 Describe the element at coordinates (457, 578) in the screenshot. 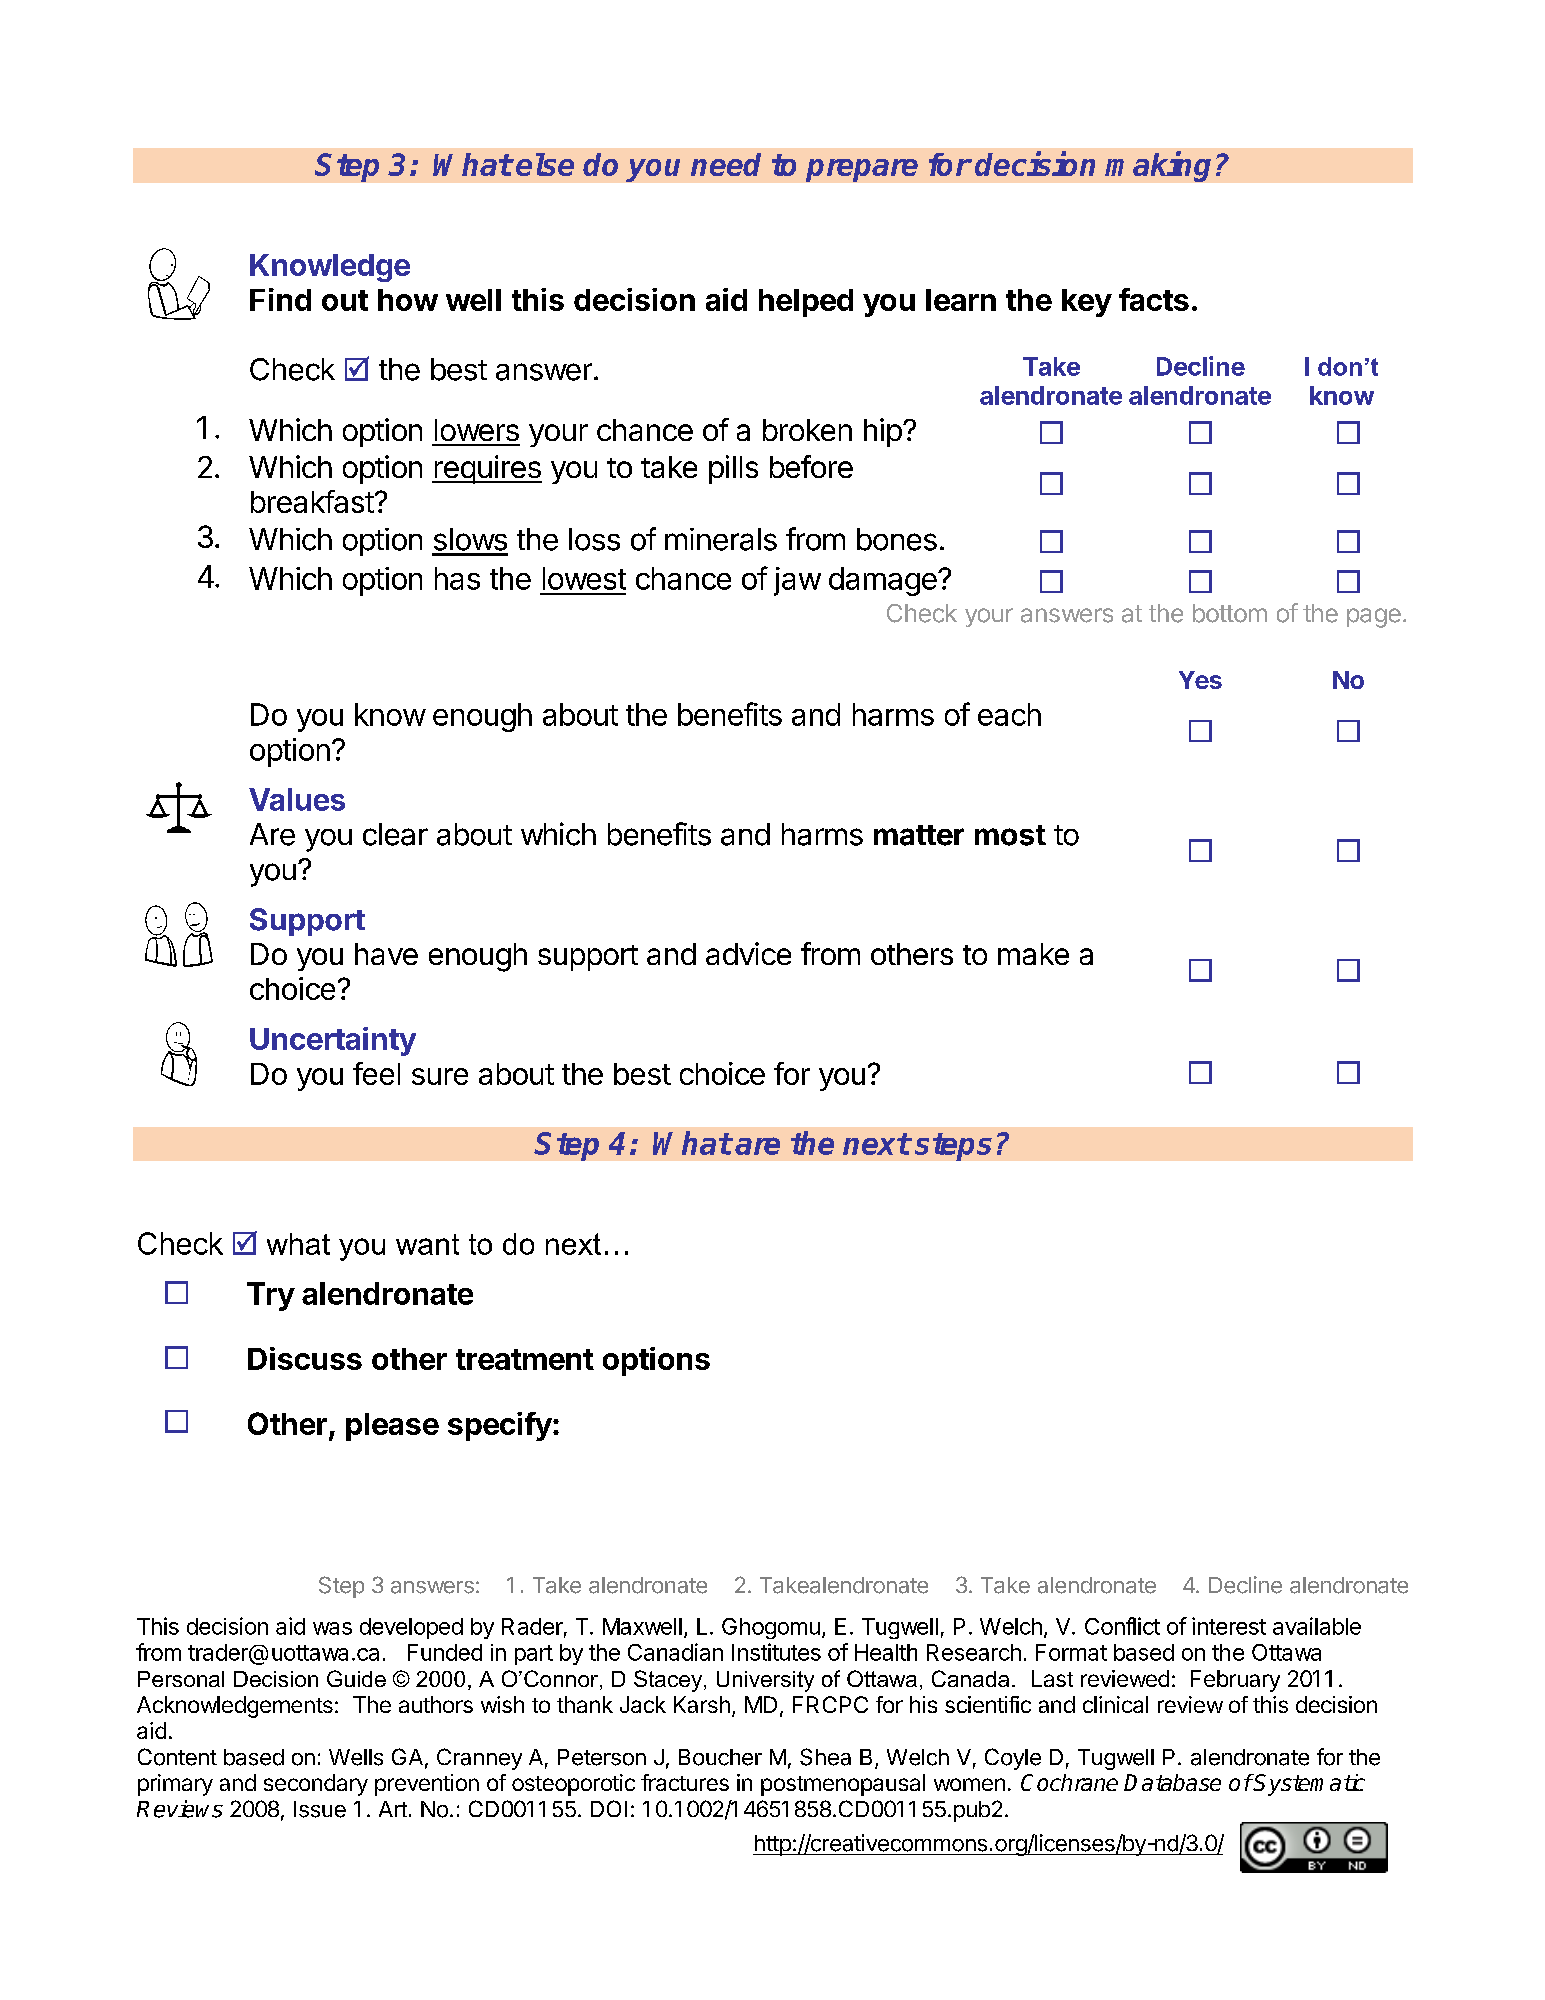

I see `has` at that location.
